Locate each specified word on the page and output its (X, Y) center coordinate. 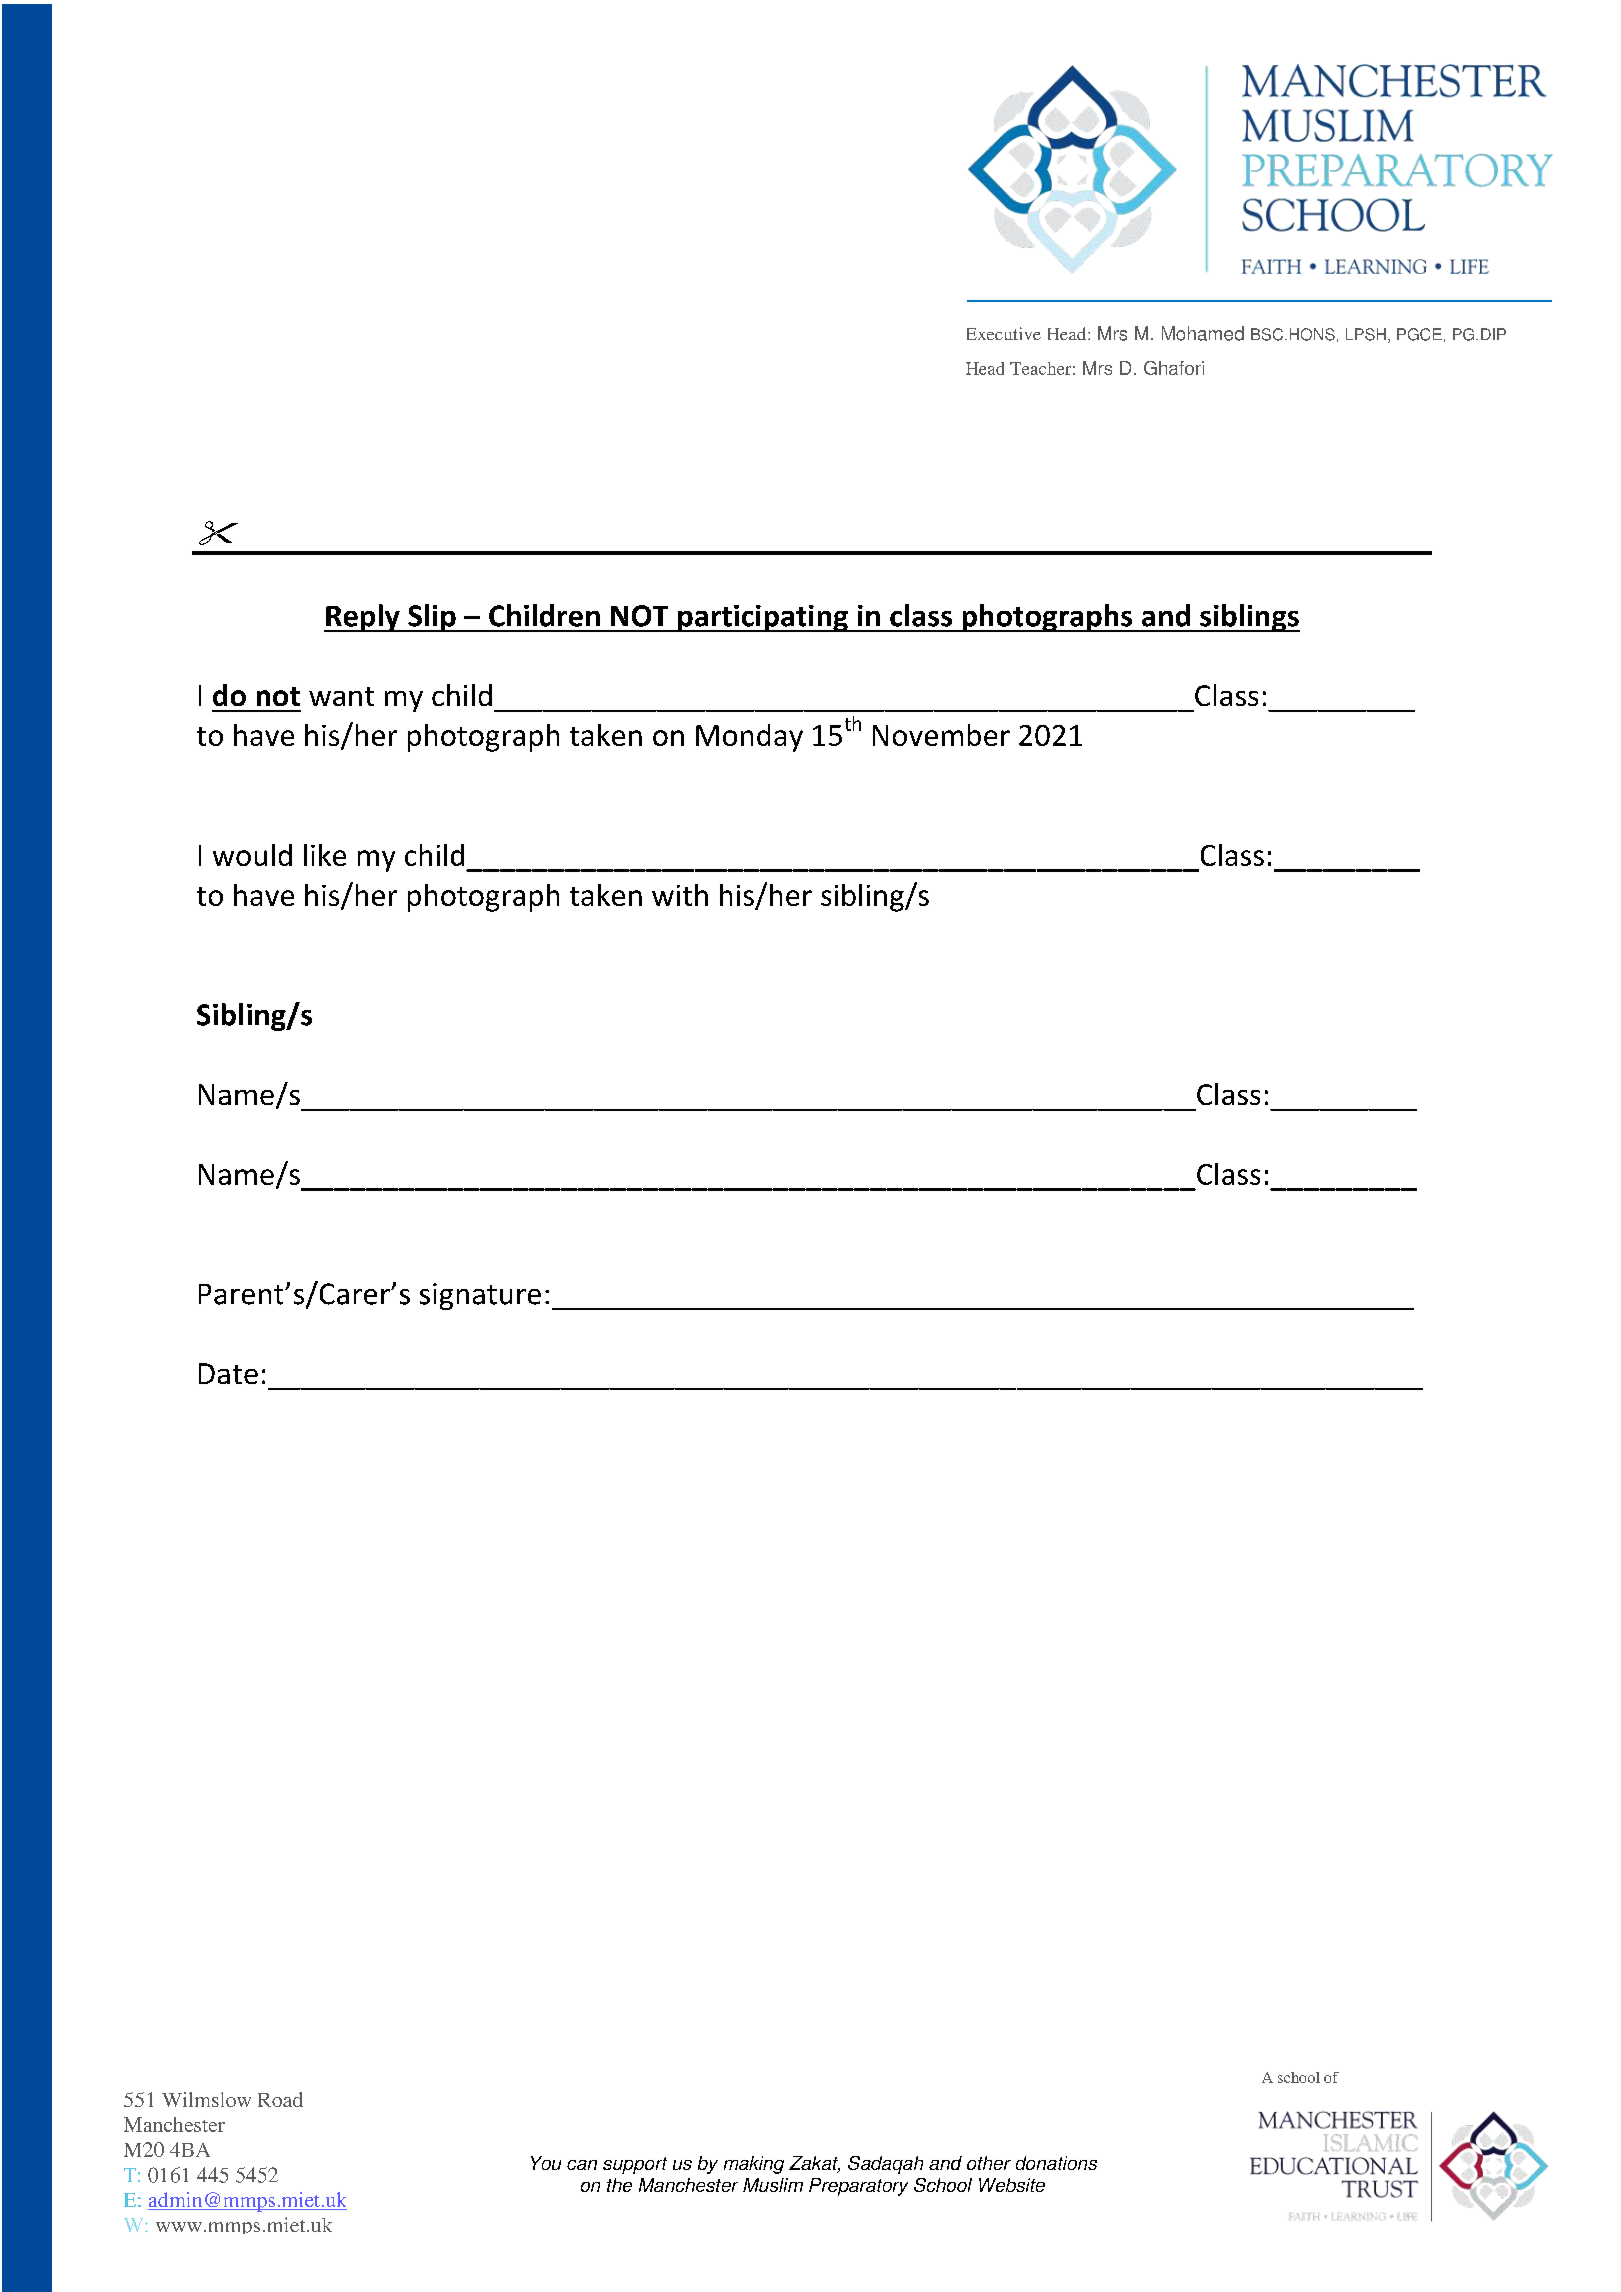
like (325, 855)
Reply (363, 618)
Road (280, 2099)
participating (763, 618)
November (941, 735)
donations (1056, 2163)
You (546, 2163)
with (680, 895)
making (754, 2165)
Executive (1004, 333)
